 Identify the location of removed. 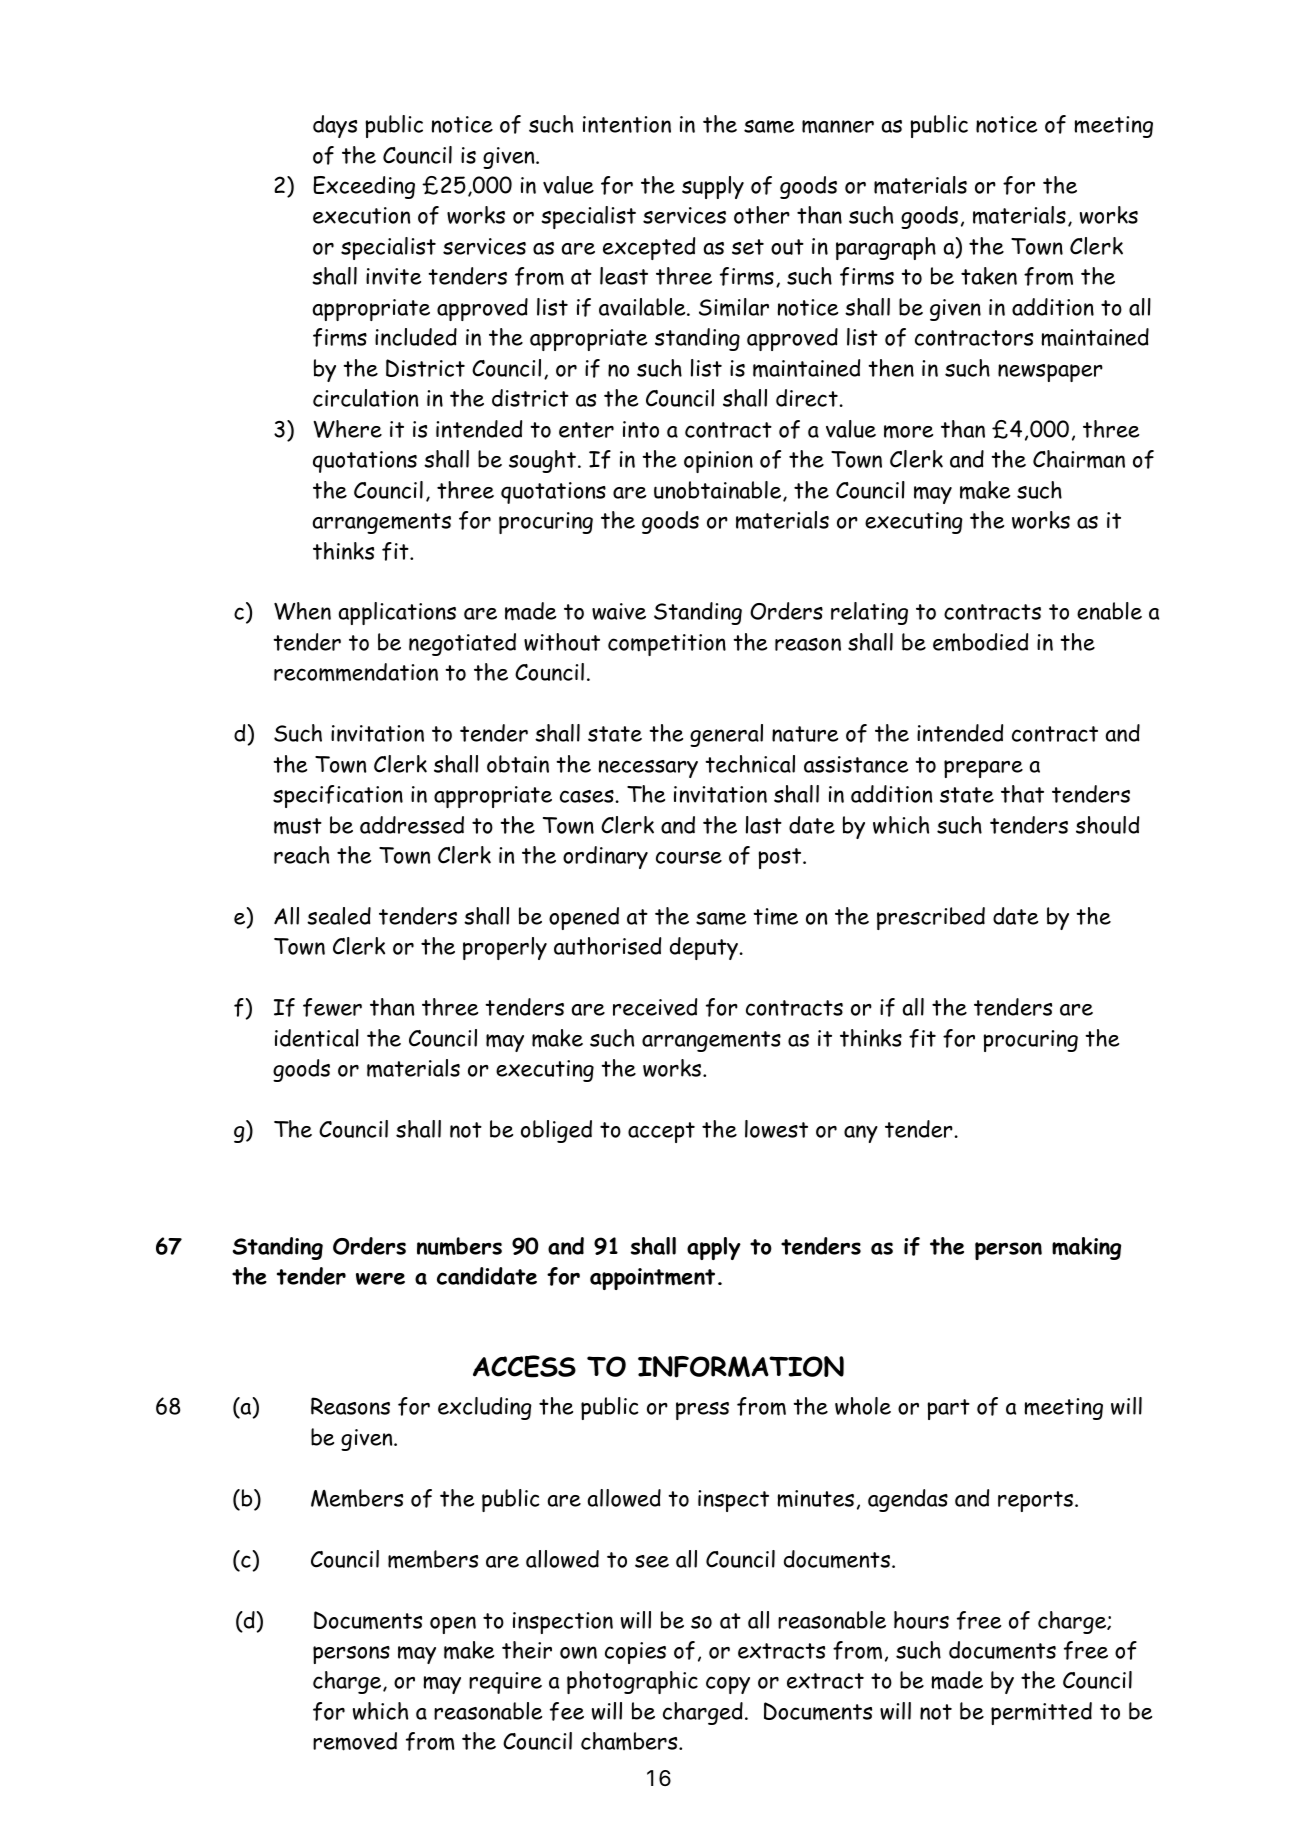
(355, 1741).
